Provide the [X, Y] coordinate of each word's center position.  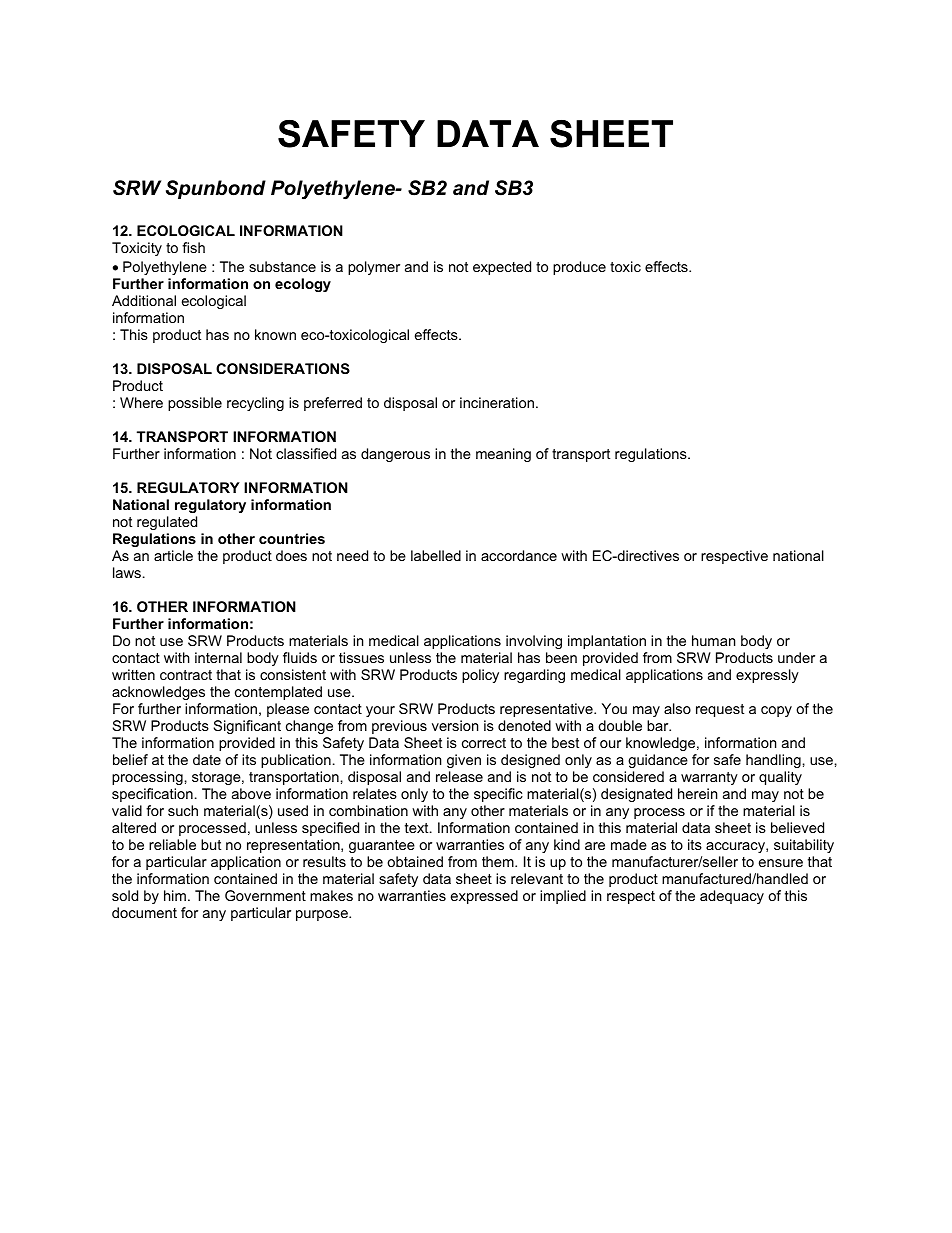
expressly [767, 676]
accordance [519, 555]
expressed [484, 897]
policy [480, 676]
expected [502, 268]
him [175, 895]
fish [193, 247]
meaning [503, 455]
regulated [167, 523]
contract [186, 675]
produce [579, 268]
